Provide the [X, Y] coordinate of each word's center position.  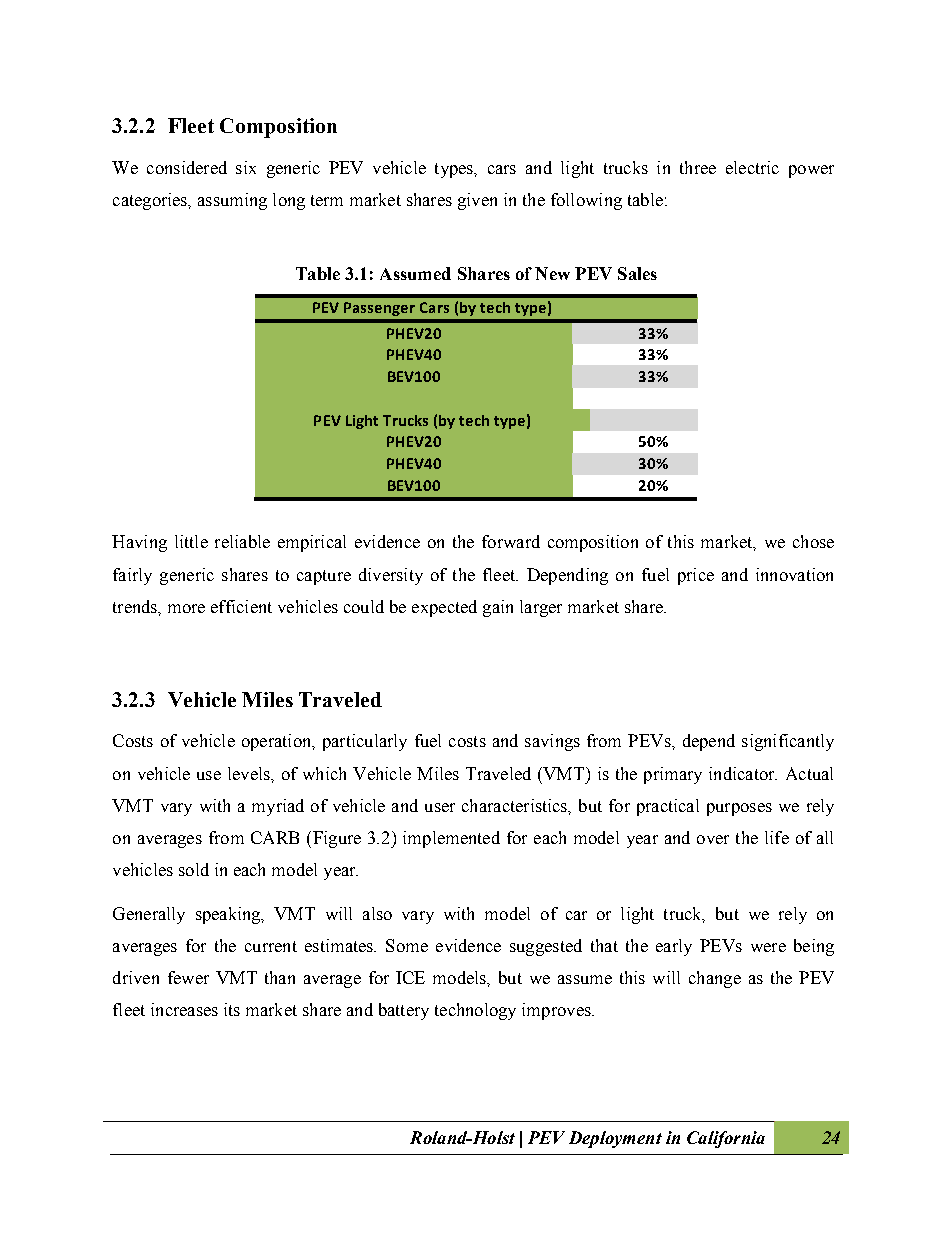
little [191, 541]
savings [552, 742]
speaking [229, 915]
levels [250, 773]
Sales [637, 273]
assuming [232, 201]
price [696, 576]
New [552, 273]
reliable [242, 541]
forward [511, 541]
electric [752, 167]
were [768, 947]
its [232, 1009]
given [477, 201]
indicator [743, 773]
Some [407, 945]
